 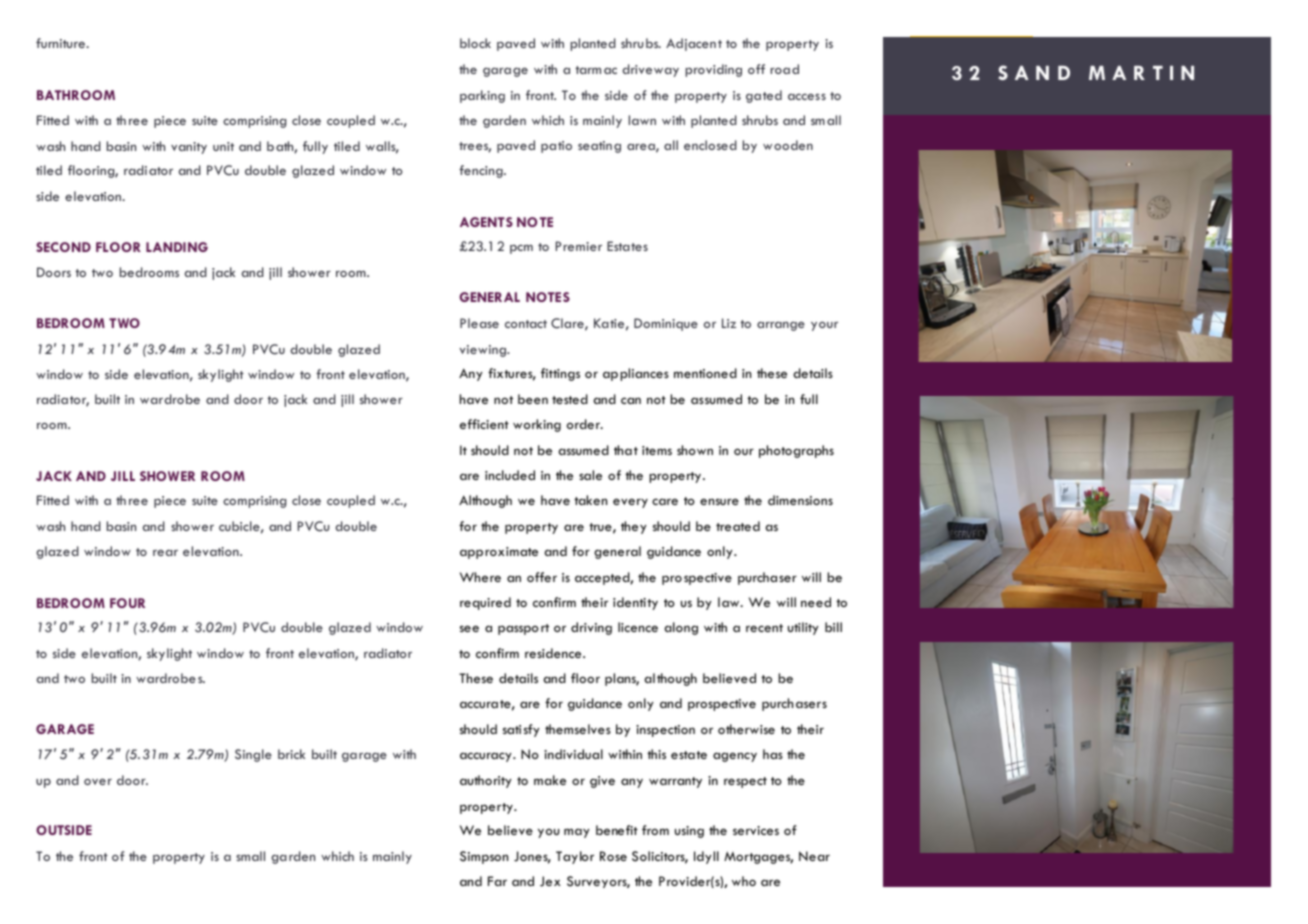 What do you see at coordinates (714, 70) in the page?
I see `providing` at bounding box center [714, 70].
